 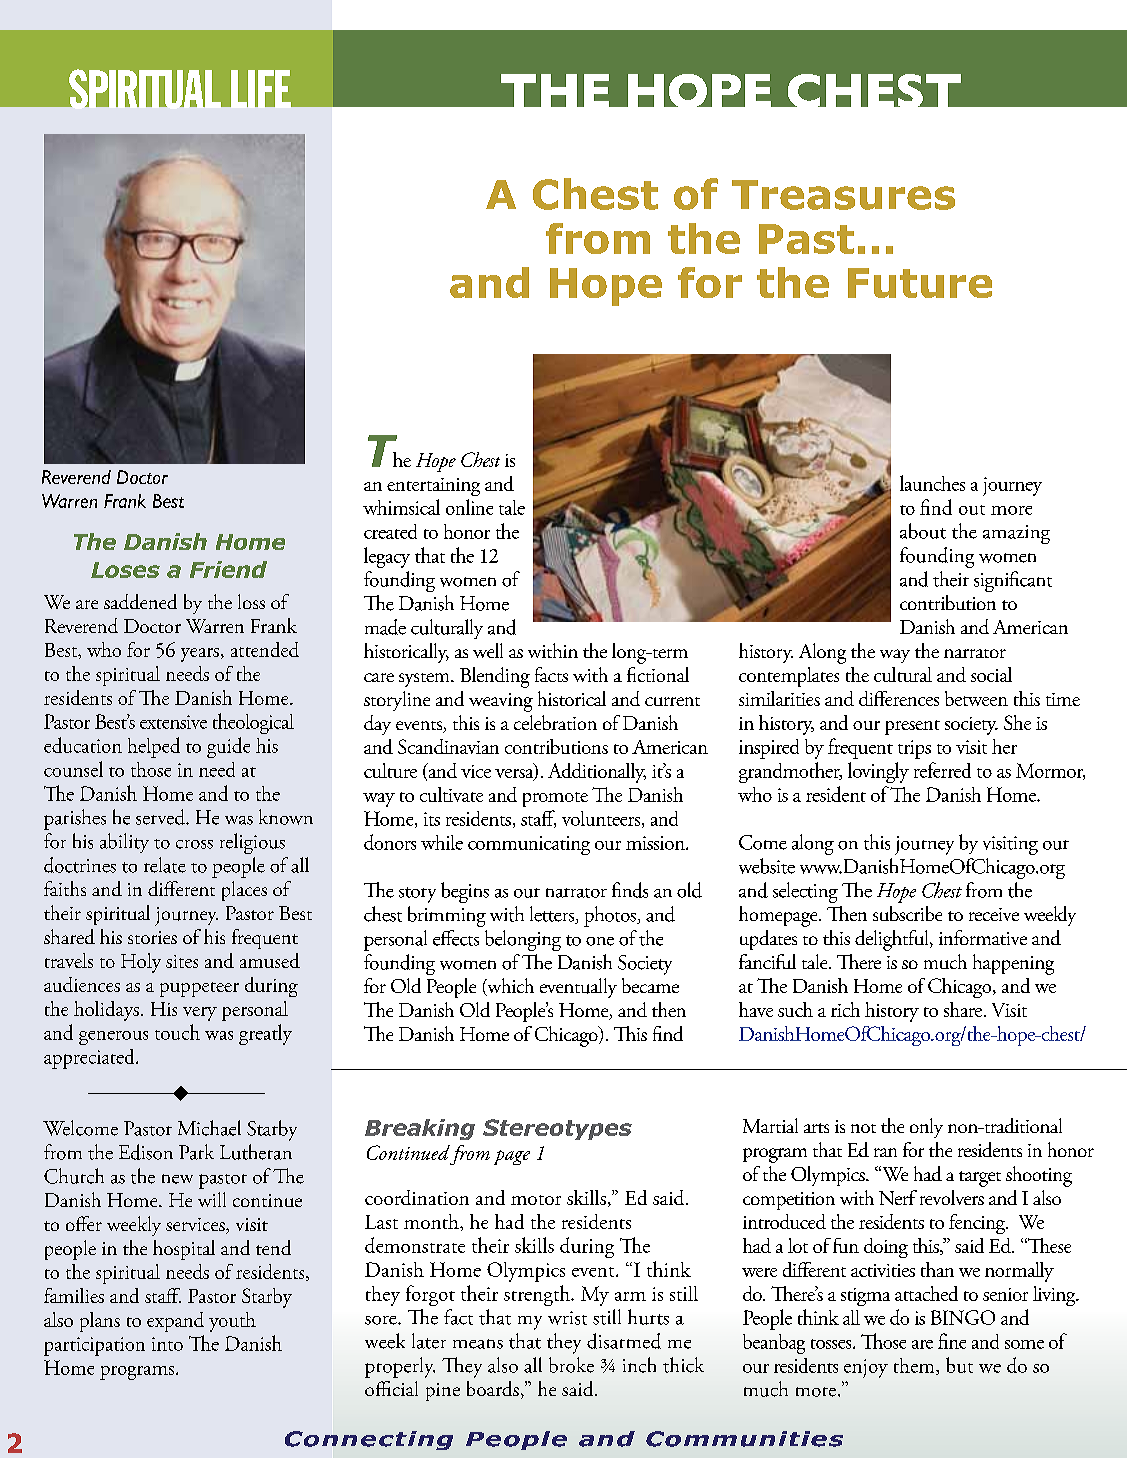 What do you see at coordinates (167, 1344) in the screenshot?
I see `into` at bounding box center [167, 1344].
